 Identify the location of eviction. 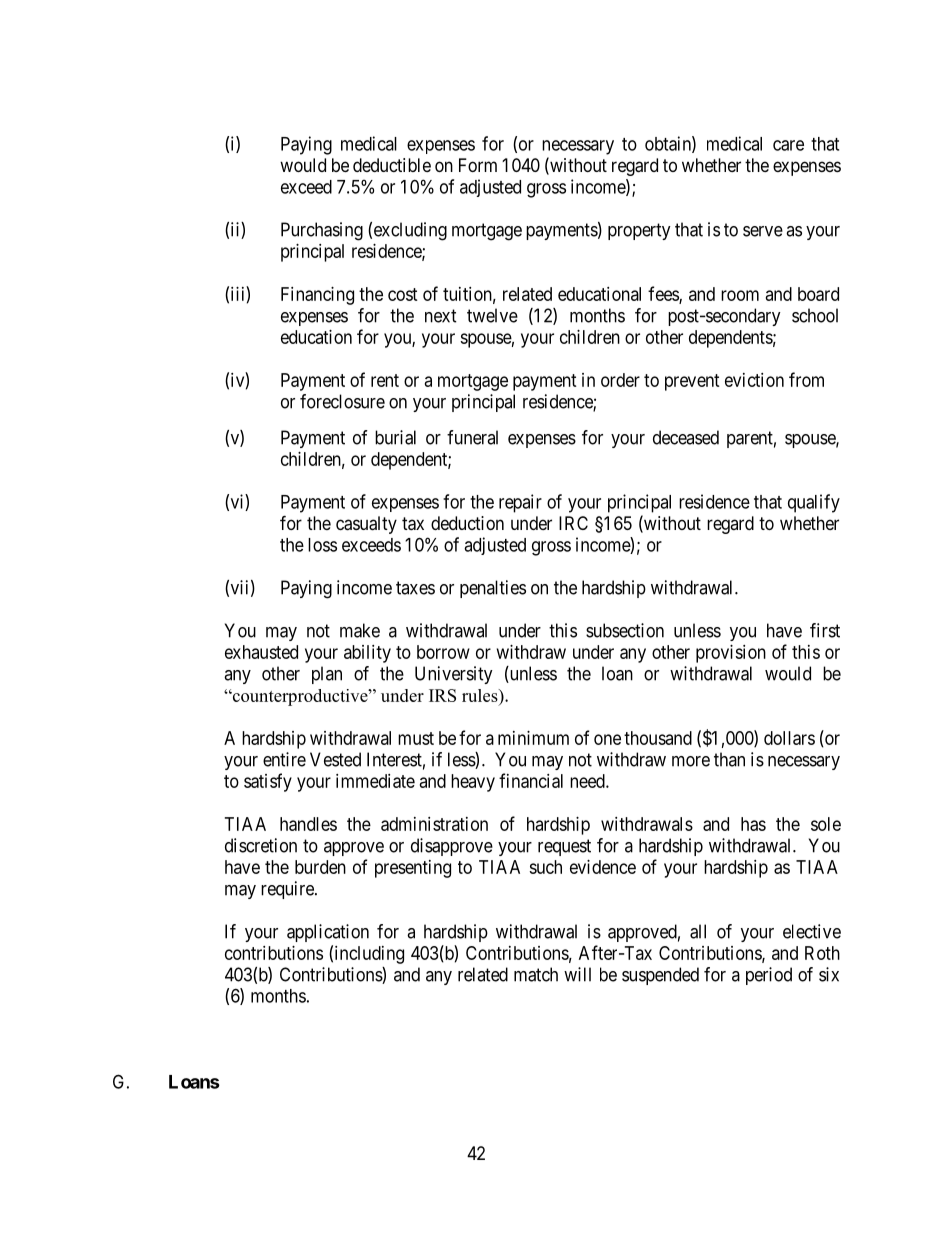
(754, 380).
